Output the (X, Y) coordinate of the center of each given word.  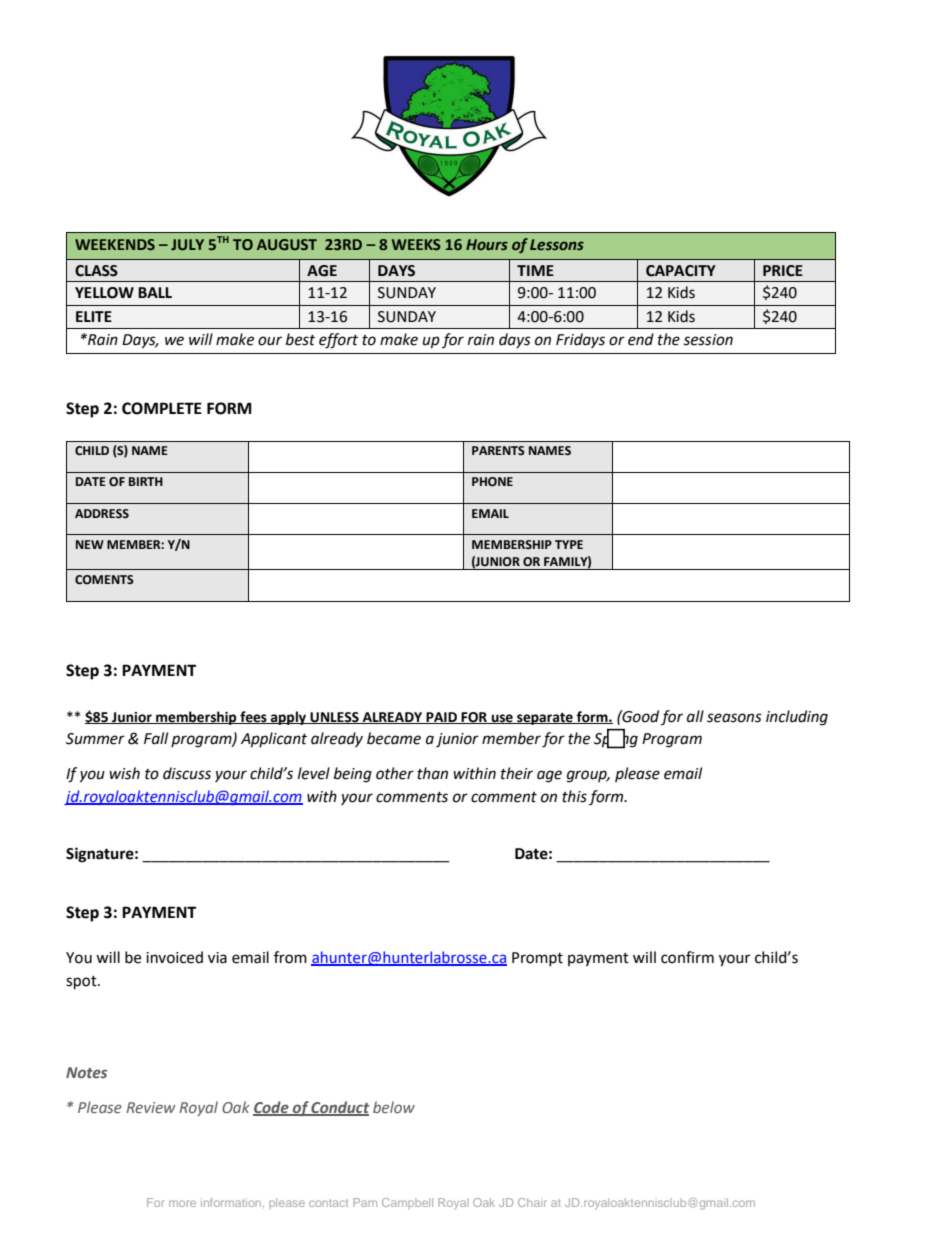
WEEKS (416, 244)
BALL (155, 292)
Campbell (407, 1203)
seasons (734, 718)
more (182, 1203)
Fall (156, 738)
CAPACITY (681, 271)
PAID (441, 718)
